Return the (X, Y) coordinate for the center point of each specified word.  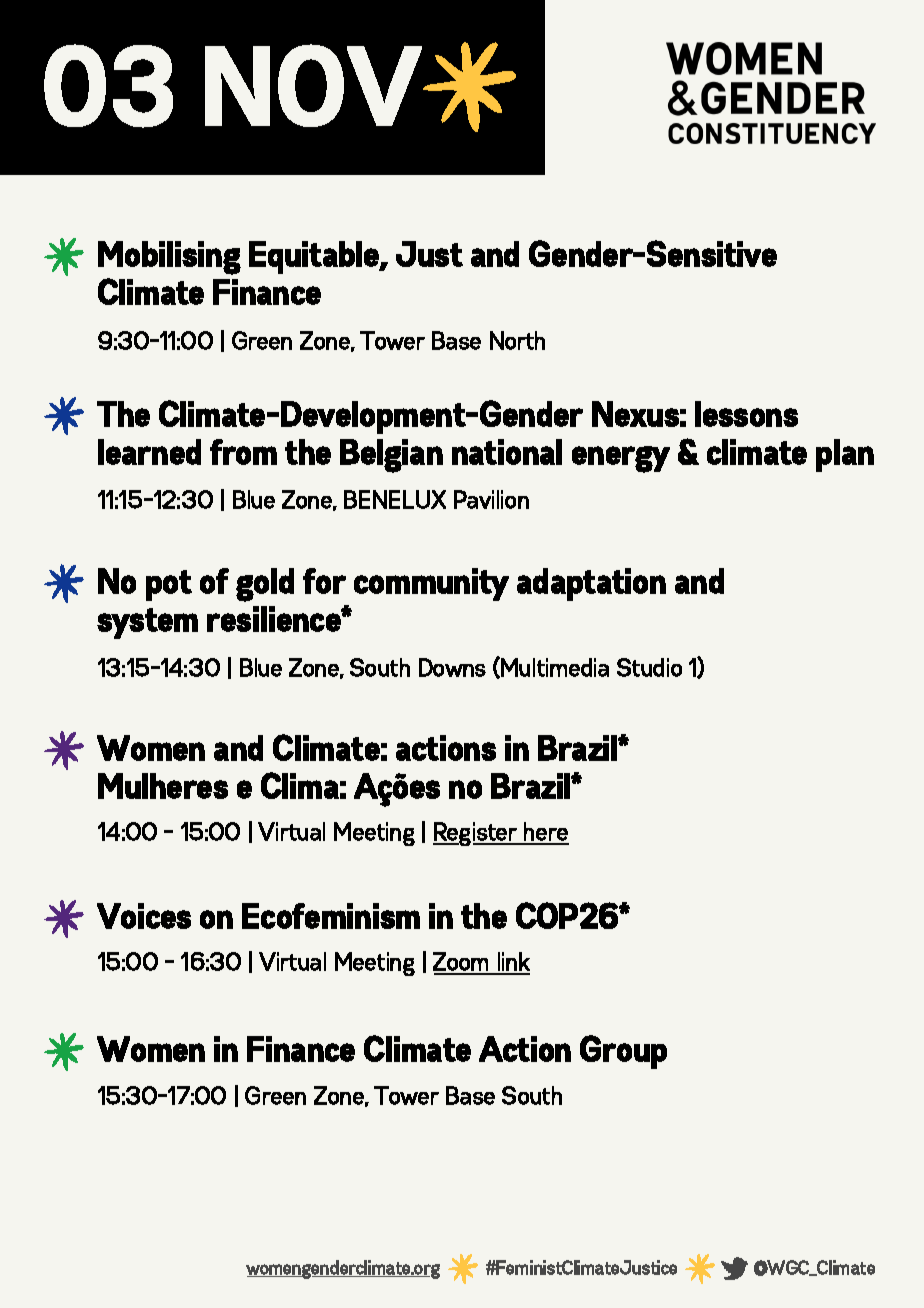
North (517, 340)
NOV (314, 85)
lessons (746, 414)
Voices (144, 916)
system (147, 623)
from (243, 452)
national (507, 452)
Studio (649, 667)
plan (845, 455)
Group (623, 1052)
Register (476, 834)
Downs (452, 667)
